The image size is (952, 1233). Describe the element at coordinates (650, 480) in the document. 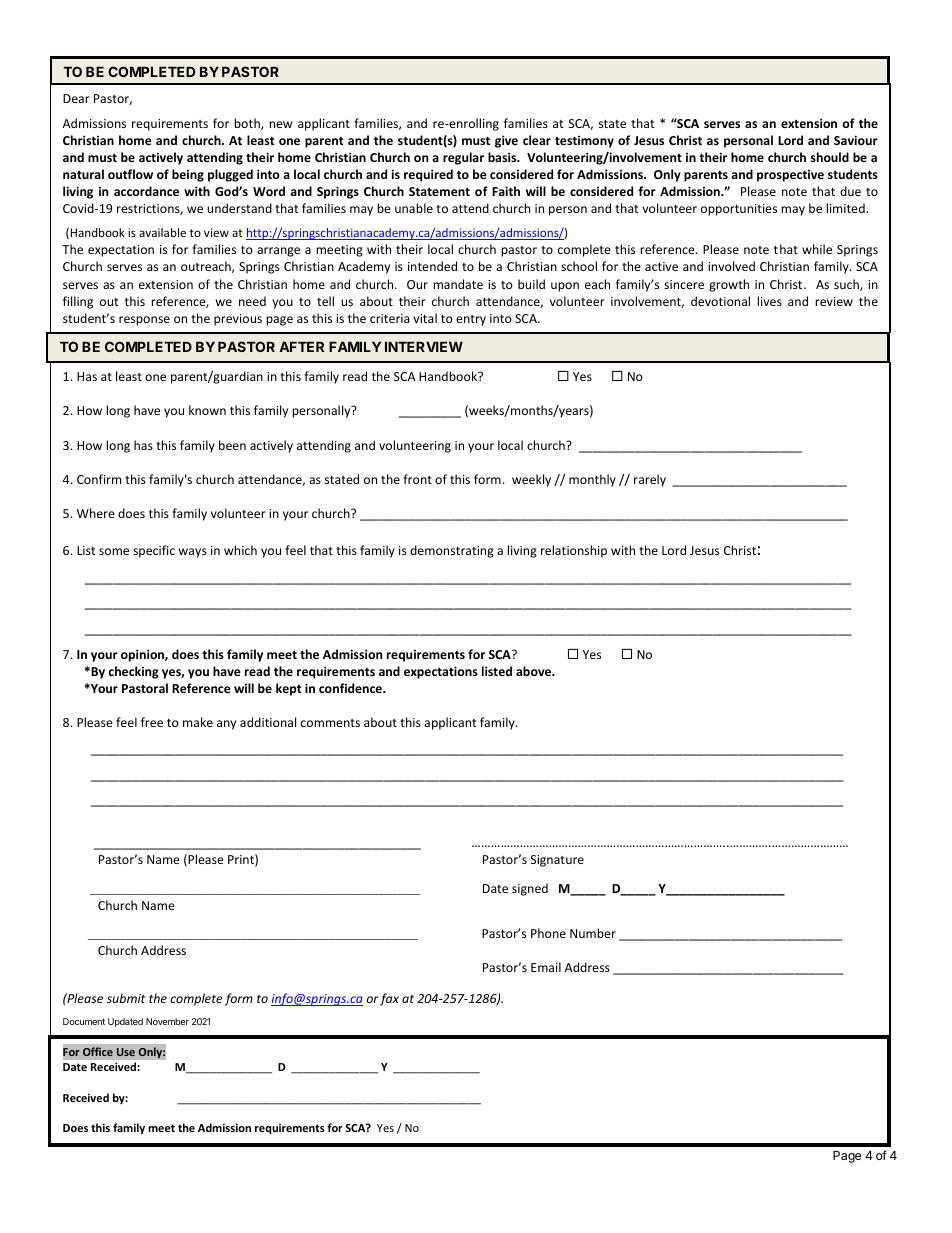

I see `rarely` at that location.
